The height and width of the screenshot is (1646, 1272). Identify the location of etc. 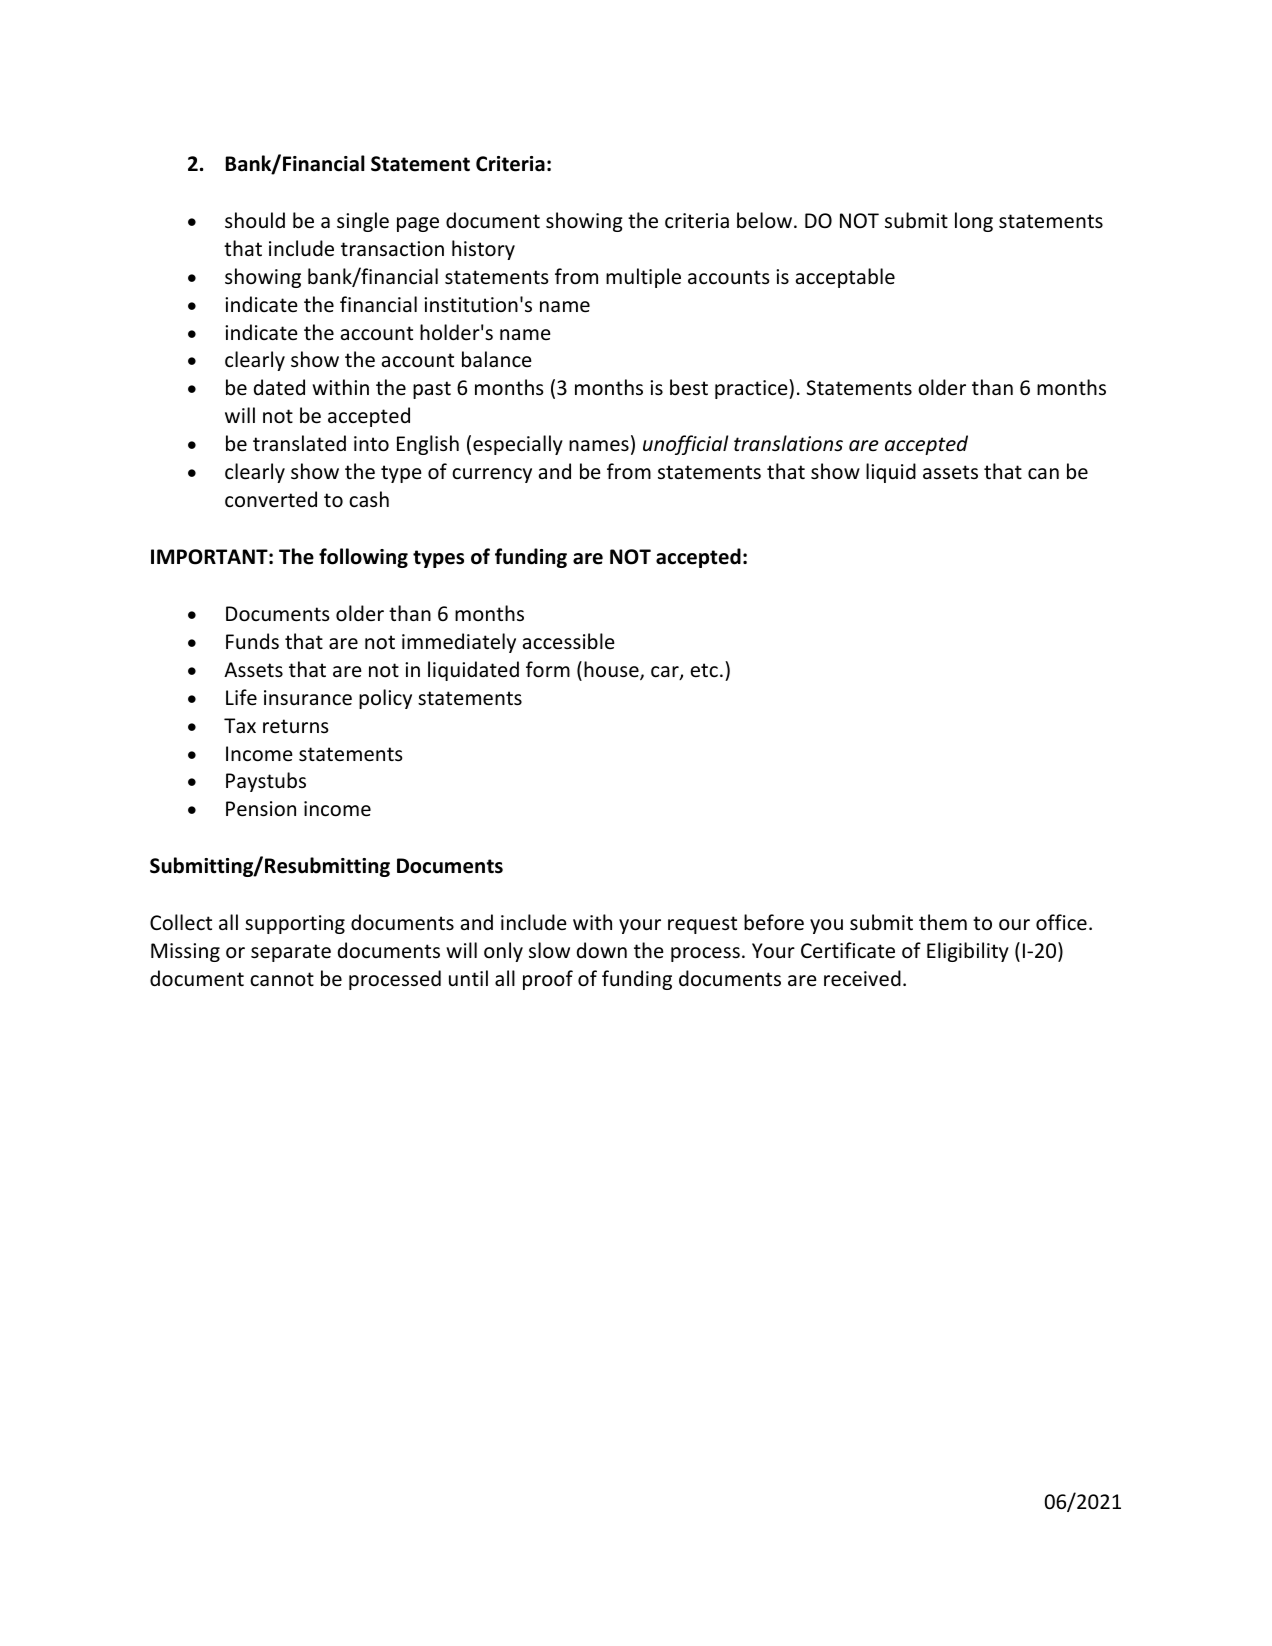
(704, 670).
